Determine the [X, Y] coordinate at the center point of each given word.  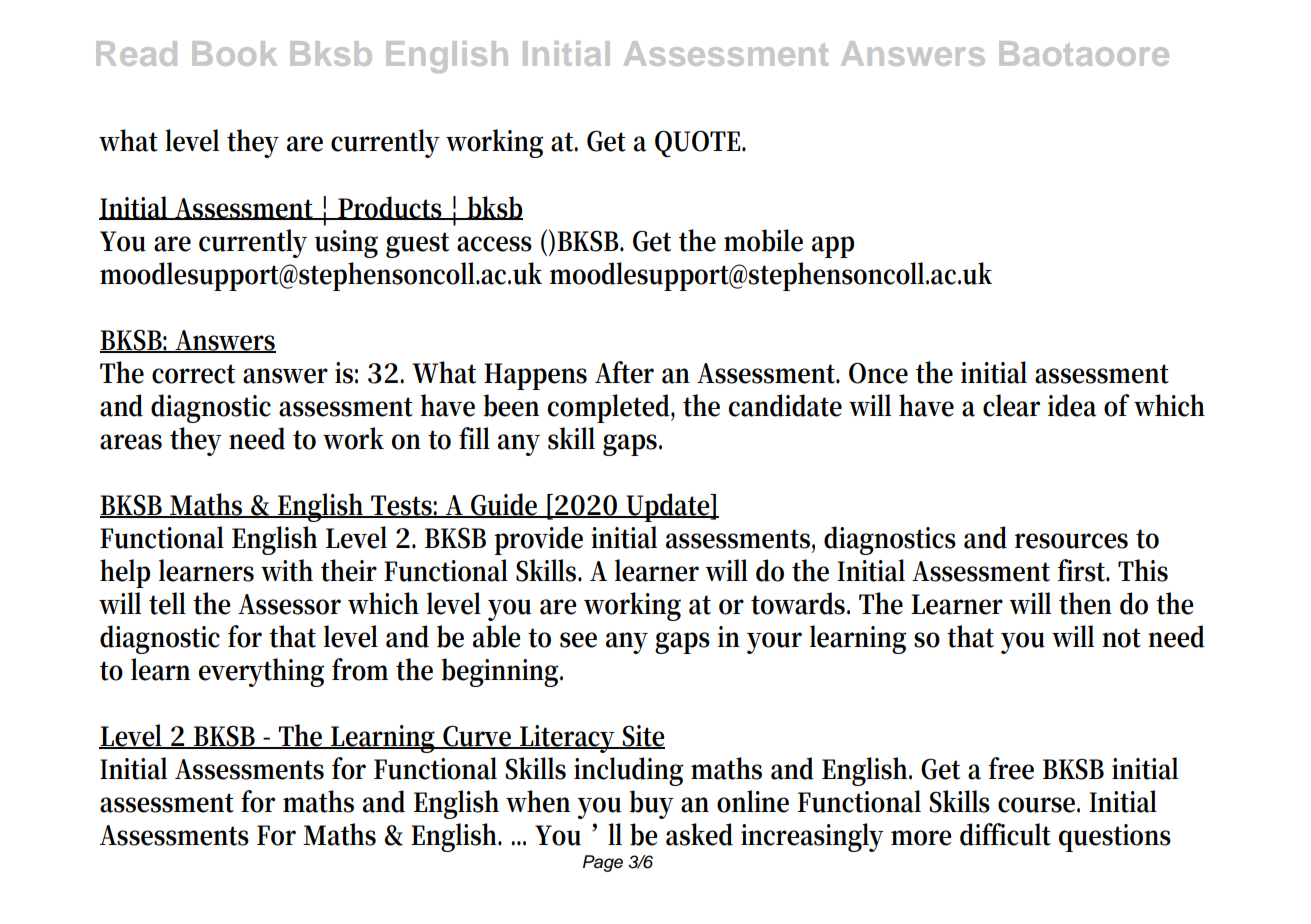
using [346, 244]
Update [668, 507]
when [538, 801]
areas [131, 442]
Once [878, 373]
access [494, 244]
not [1121, 638]
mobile [763, 240]
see [578, 640]
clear [1011, 405]
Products [390, 208]
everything [261, 672]
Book [234, 53]
